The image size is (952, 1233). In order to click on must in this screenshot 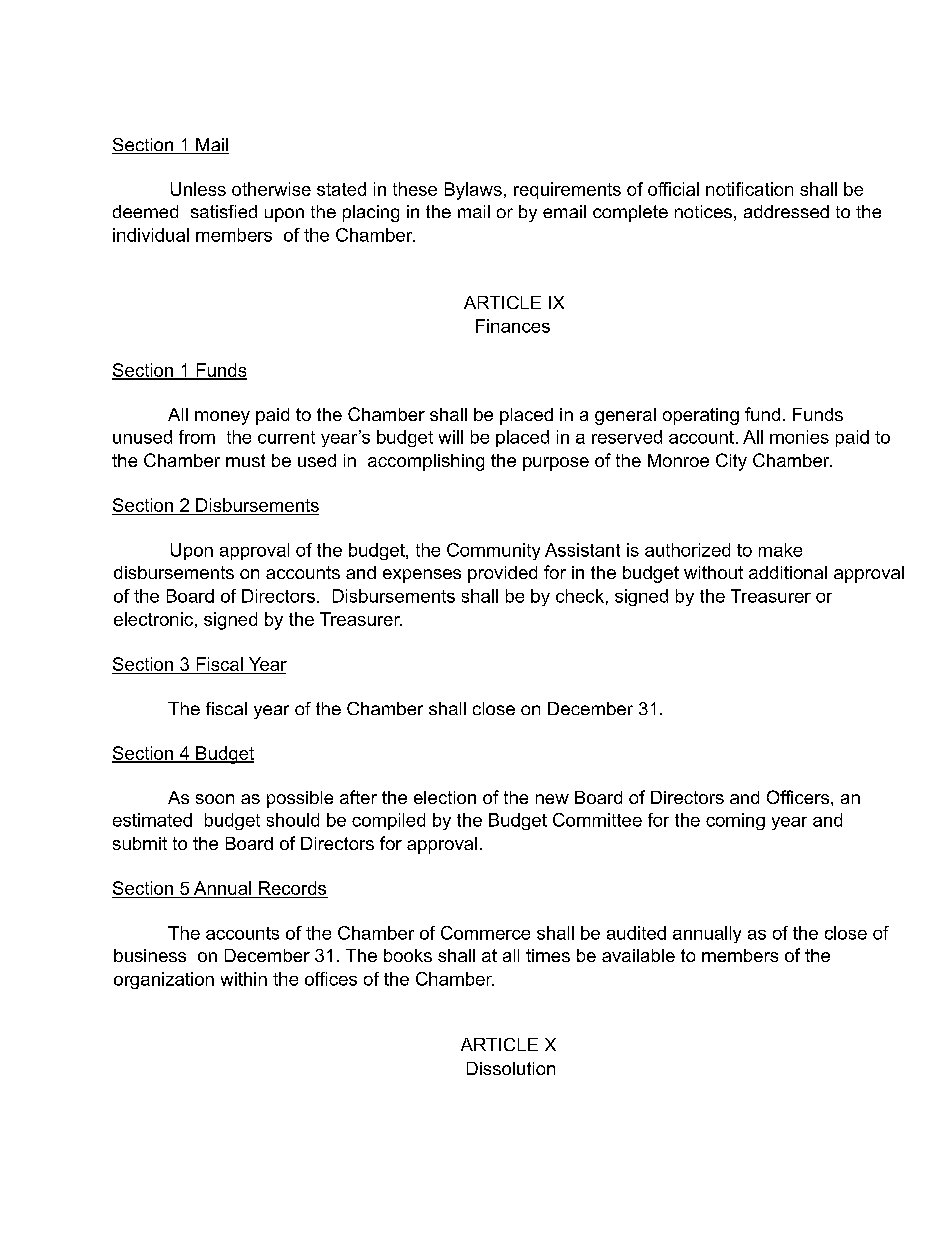, I will do `click(245, 460)`.
